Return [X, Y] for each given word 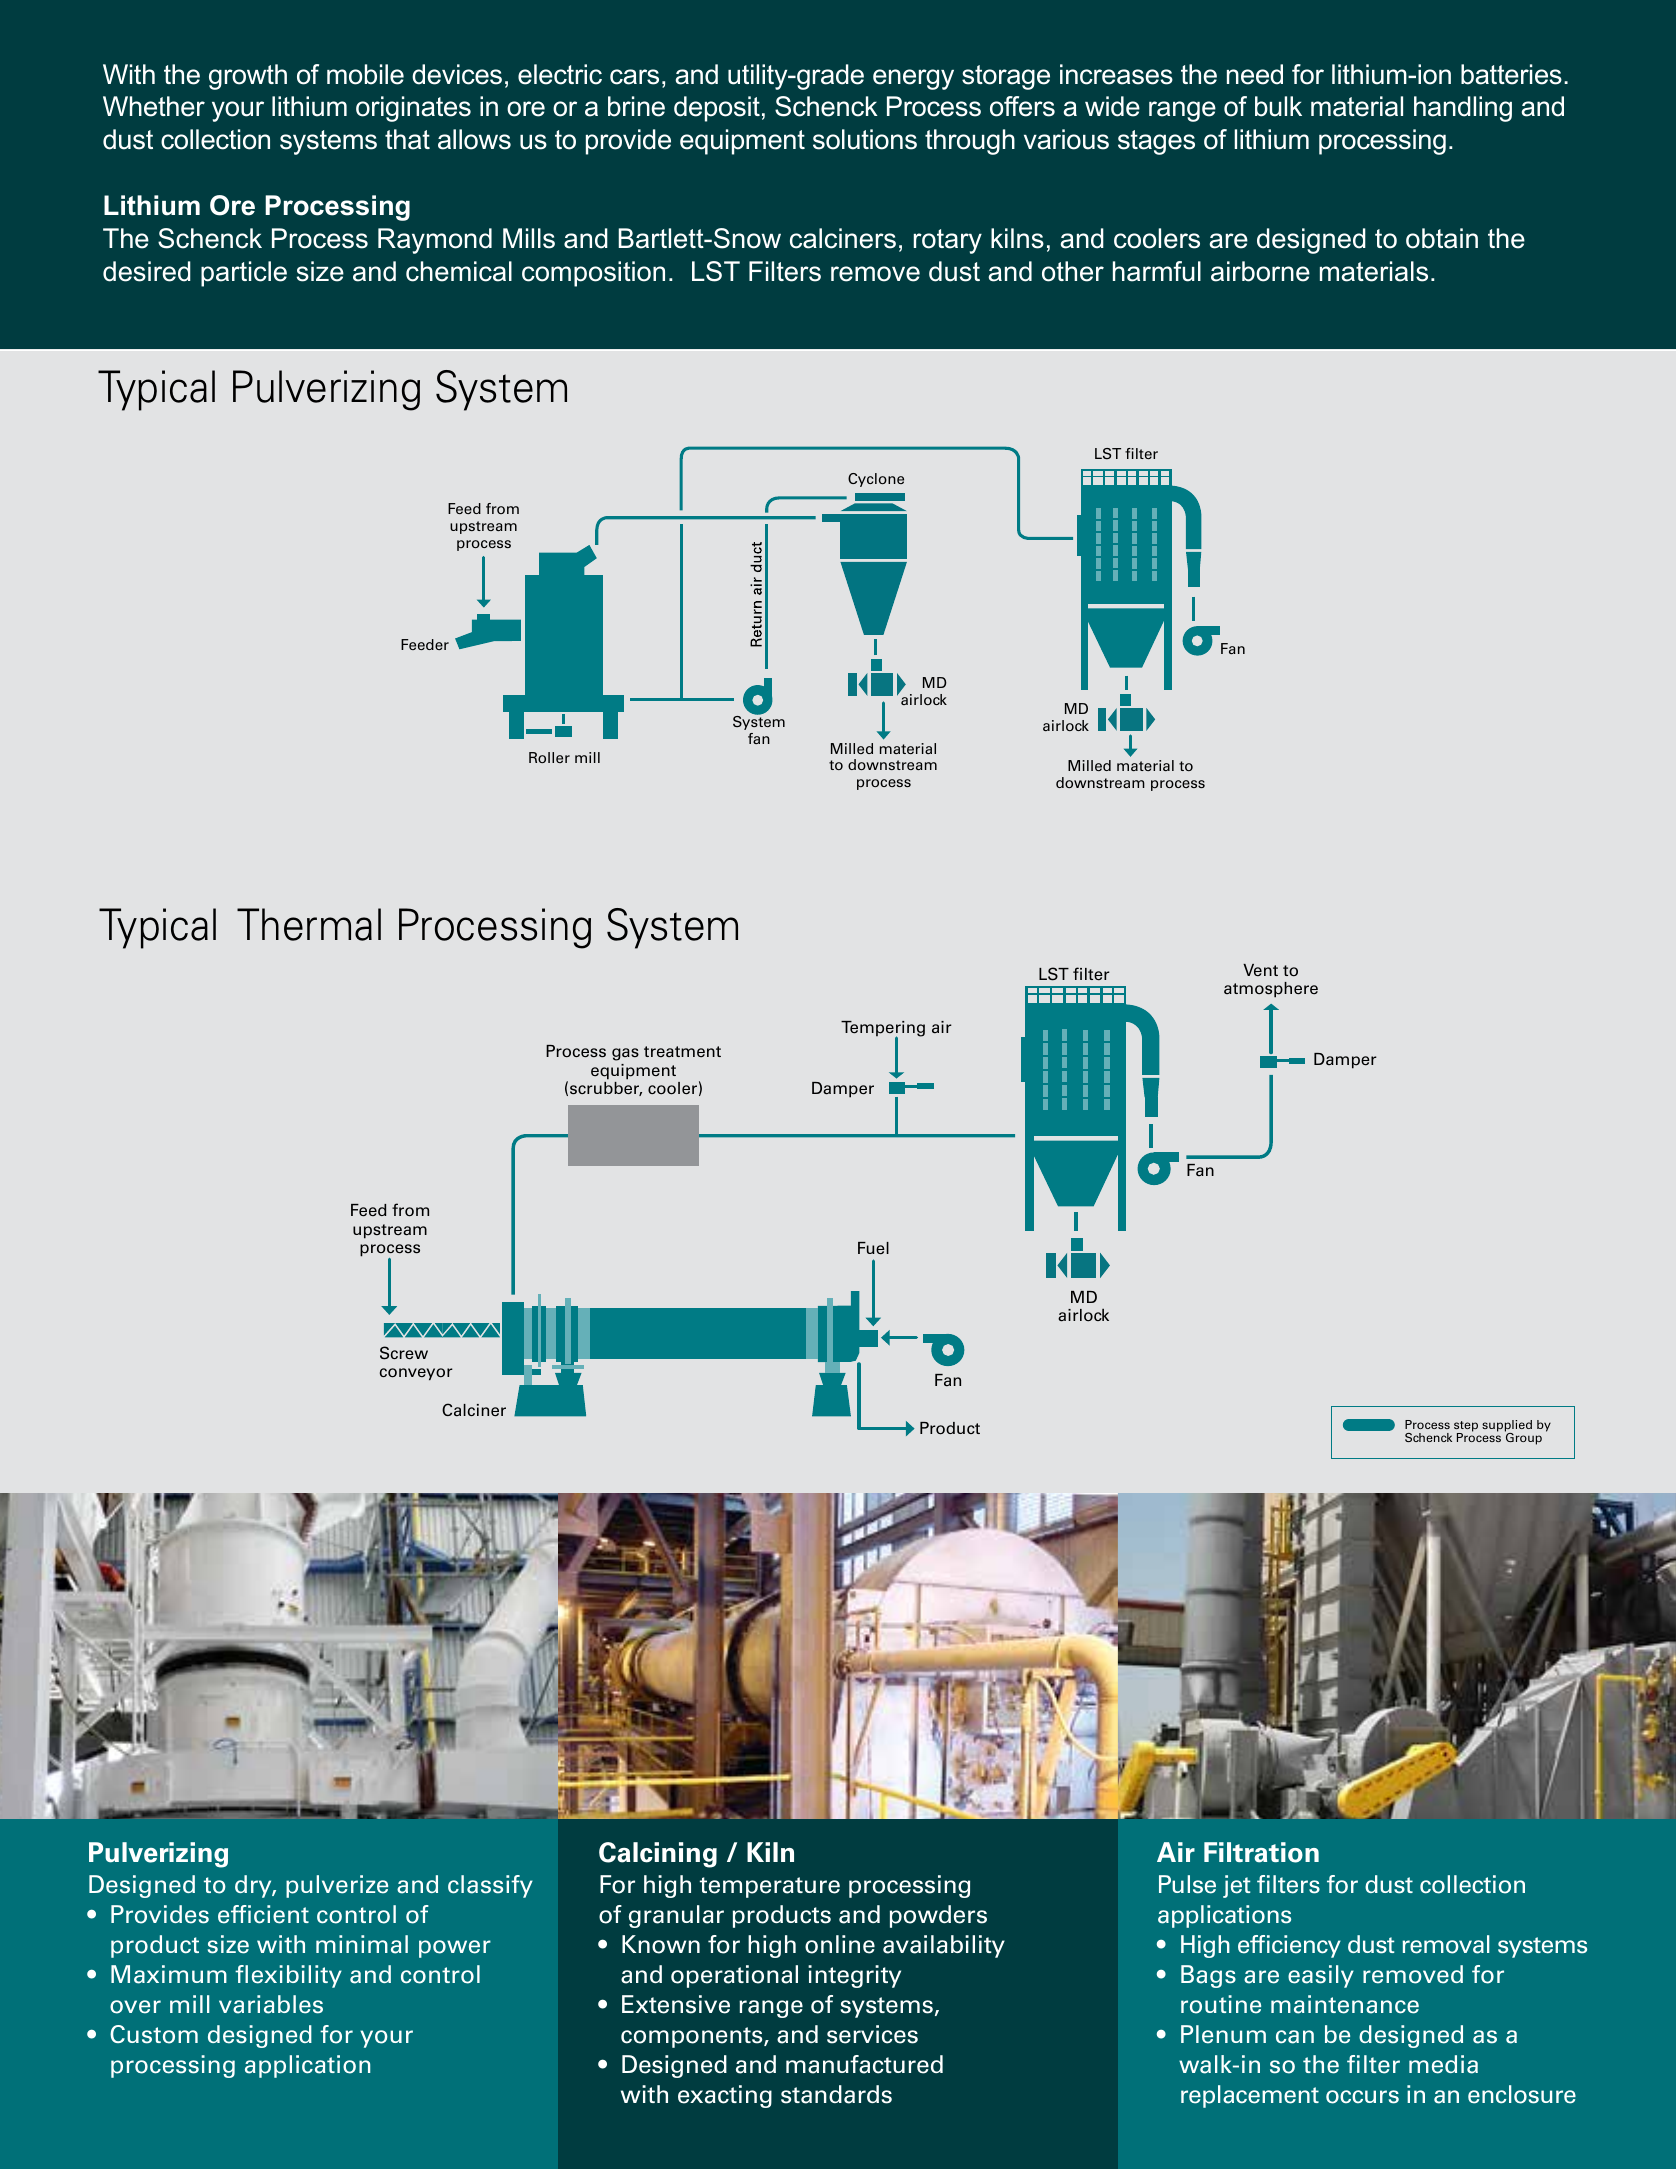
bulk [1278, 106]
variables [271, 2004]
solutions [865, 139]
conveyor [416, 1374]
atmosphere [1271, 990]
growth [248, 77]
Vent [1260, 970]
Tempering [883, 1030]
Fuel [873, 1248]
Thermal [309, 924]
